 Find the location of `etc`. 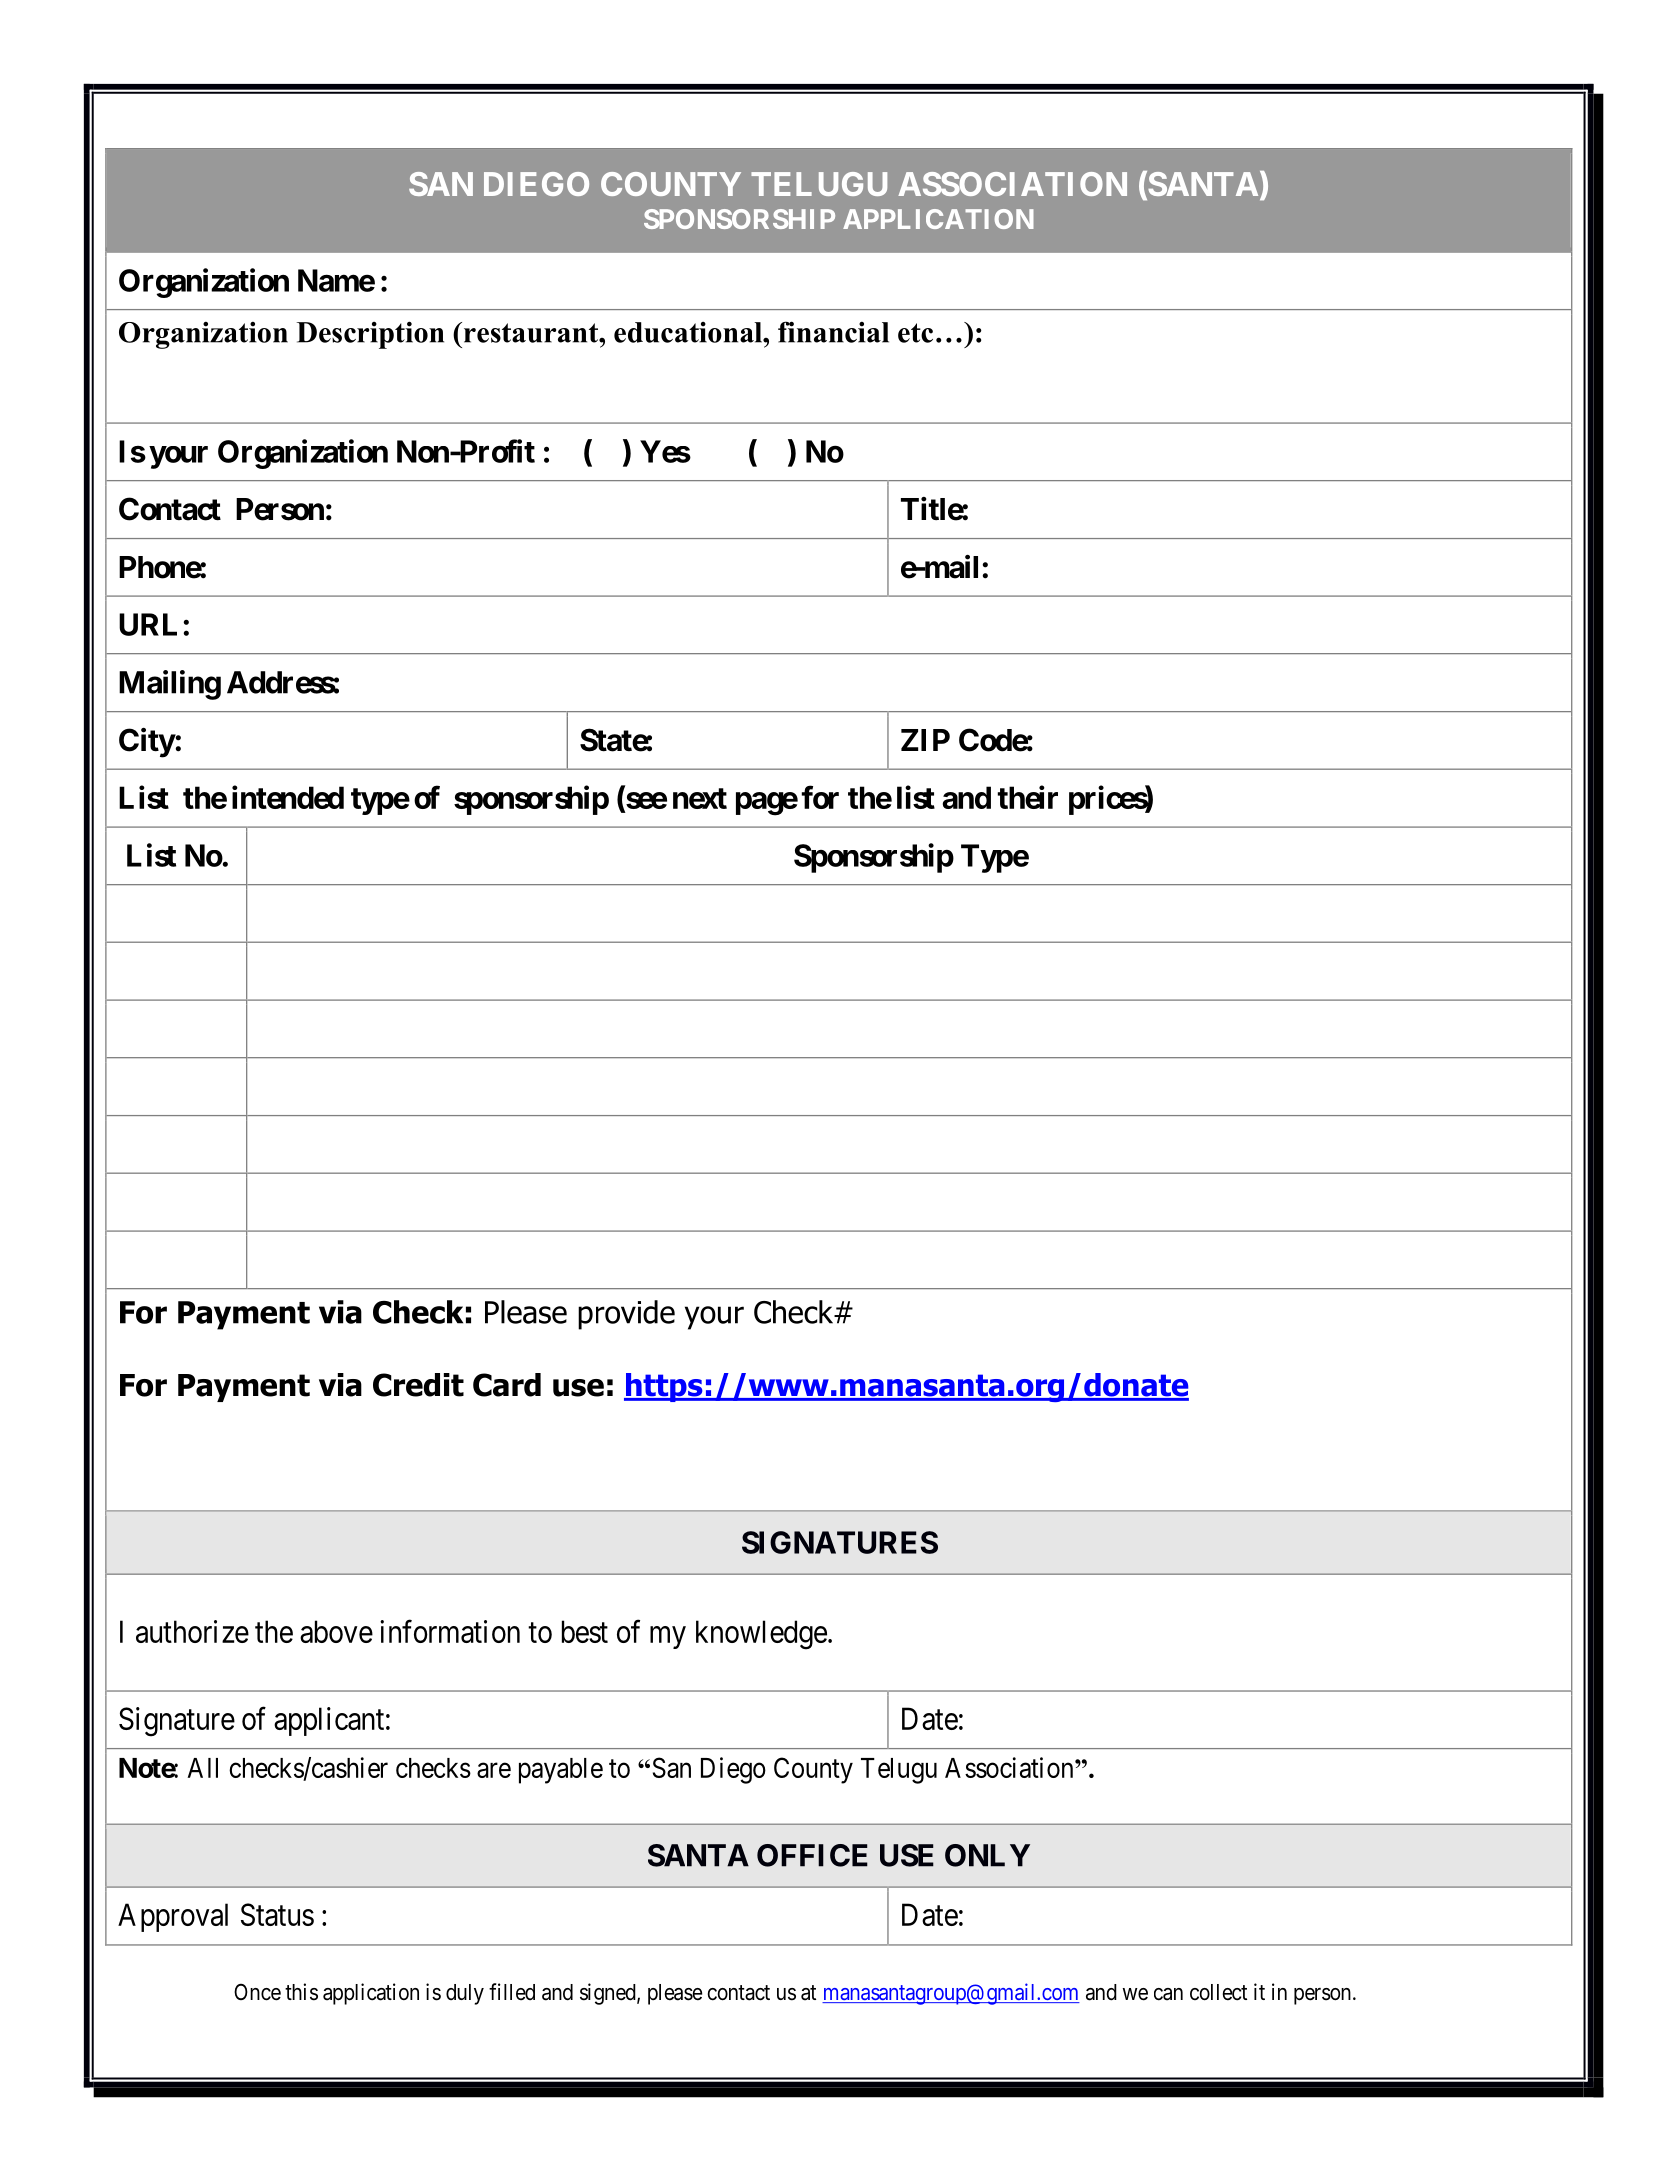

etc is located at coordinates (915, 333).
